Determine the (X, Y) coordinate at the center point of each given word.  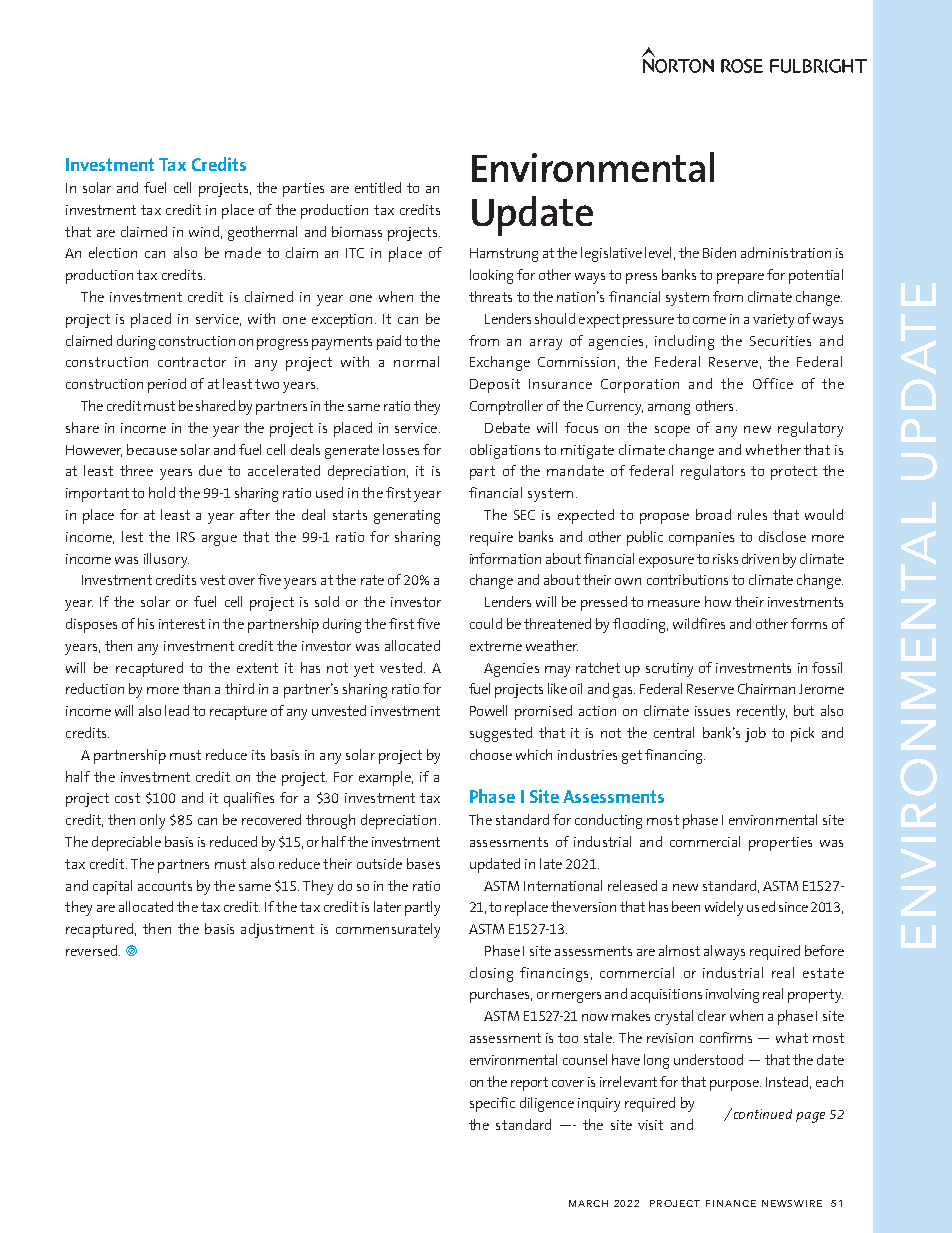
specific (492, 1104)
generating (407, 517)
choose (491, 754)
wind (204, 231)
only (152, 821)
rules (752, 514)
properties (780, 844)
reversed (93, 950)
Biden (719, 252)
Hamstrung (504, 255)
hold (162, 492)
